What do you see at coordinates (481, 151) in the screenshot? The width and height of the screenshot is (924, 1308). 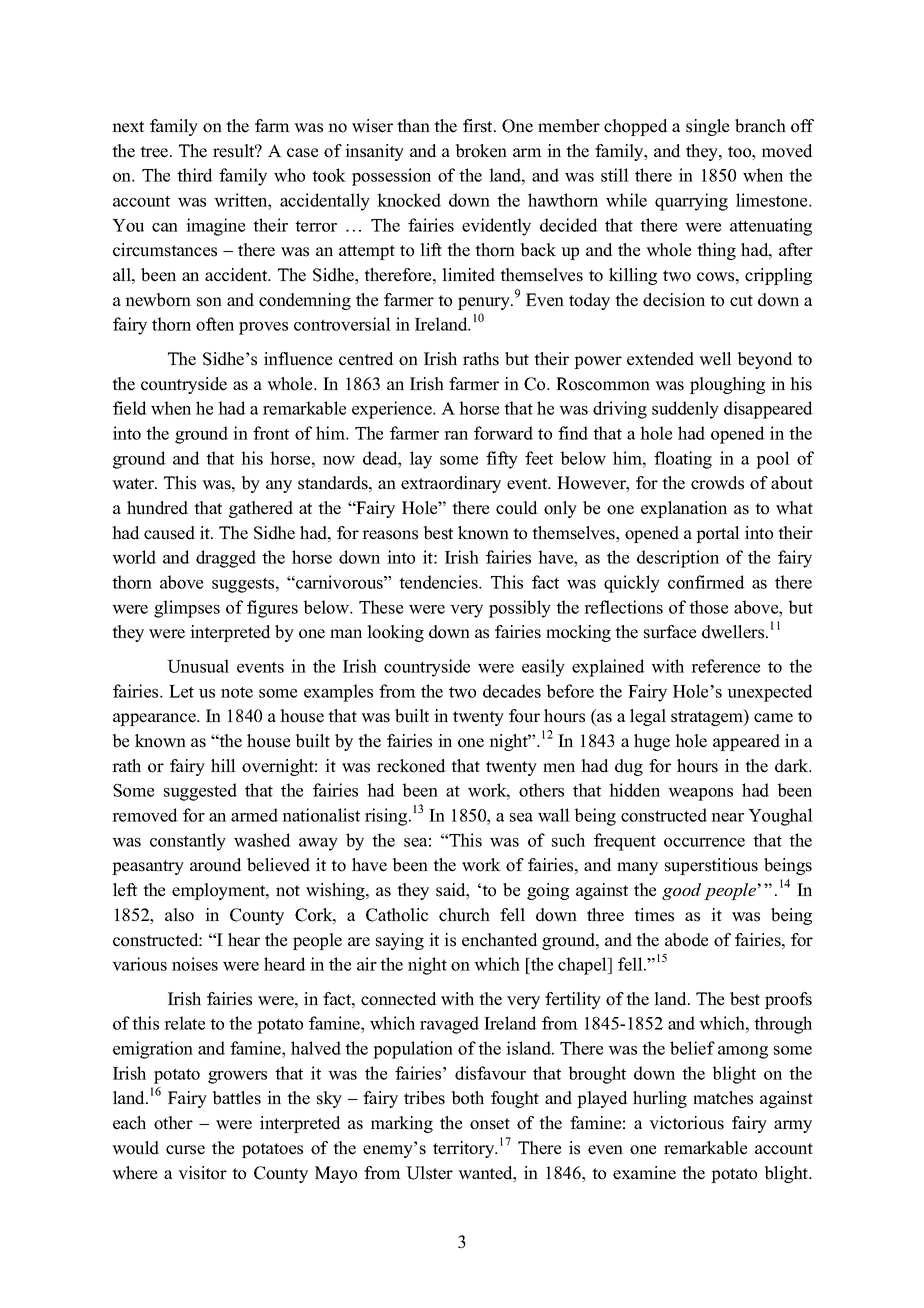 I see `broken` at bounding box center [481, 151].
